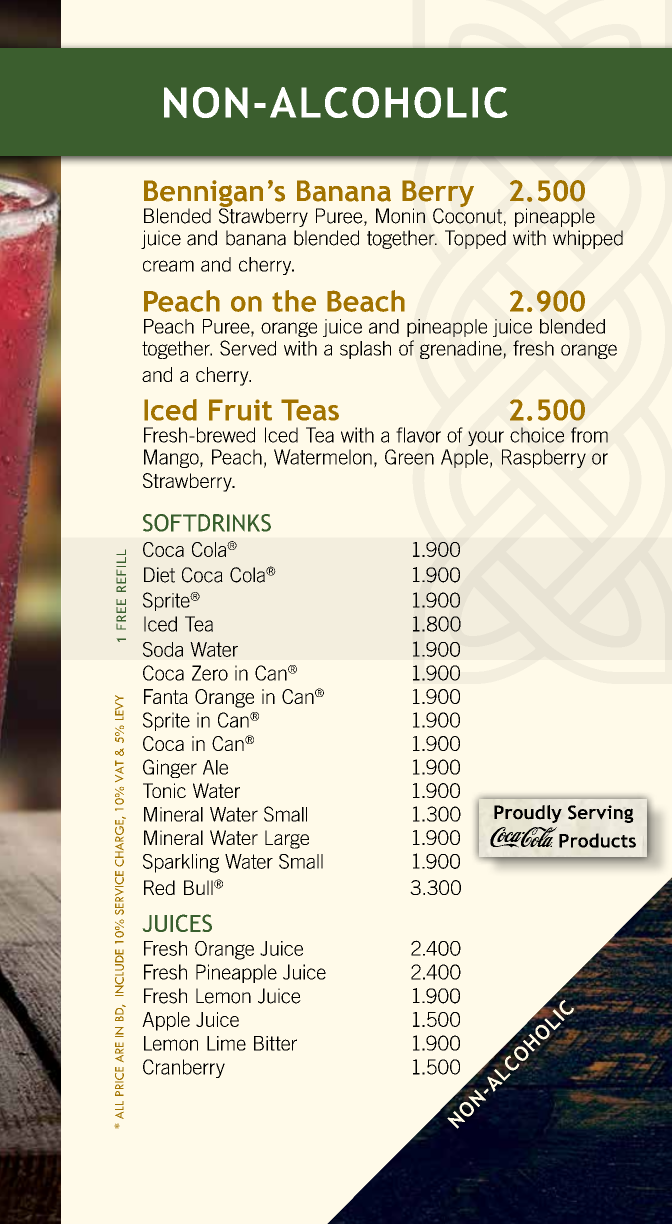 The height and width of the image is (1224, 672). Describe the element at coordinates (168, 266) in the image. I see `cream` at that location.
